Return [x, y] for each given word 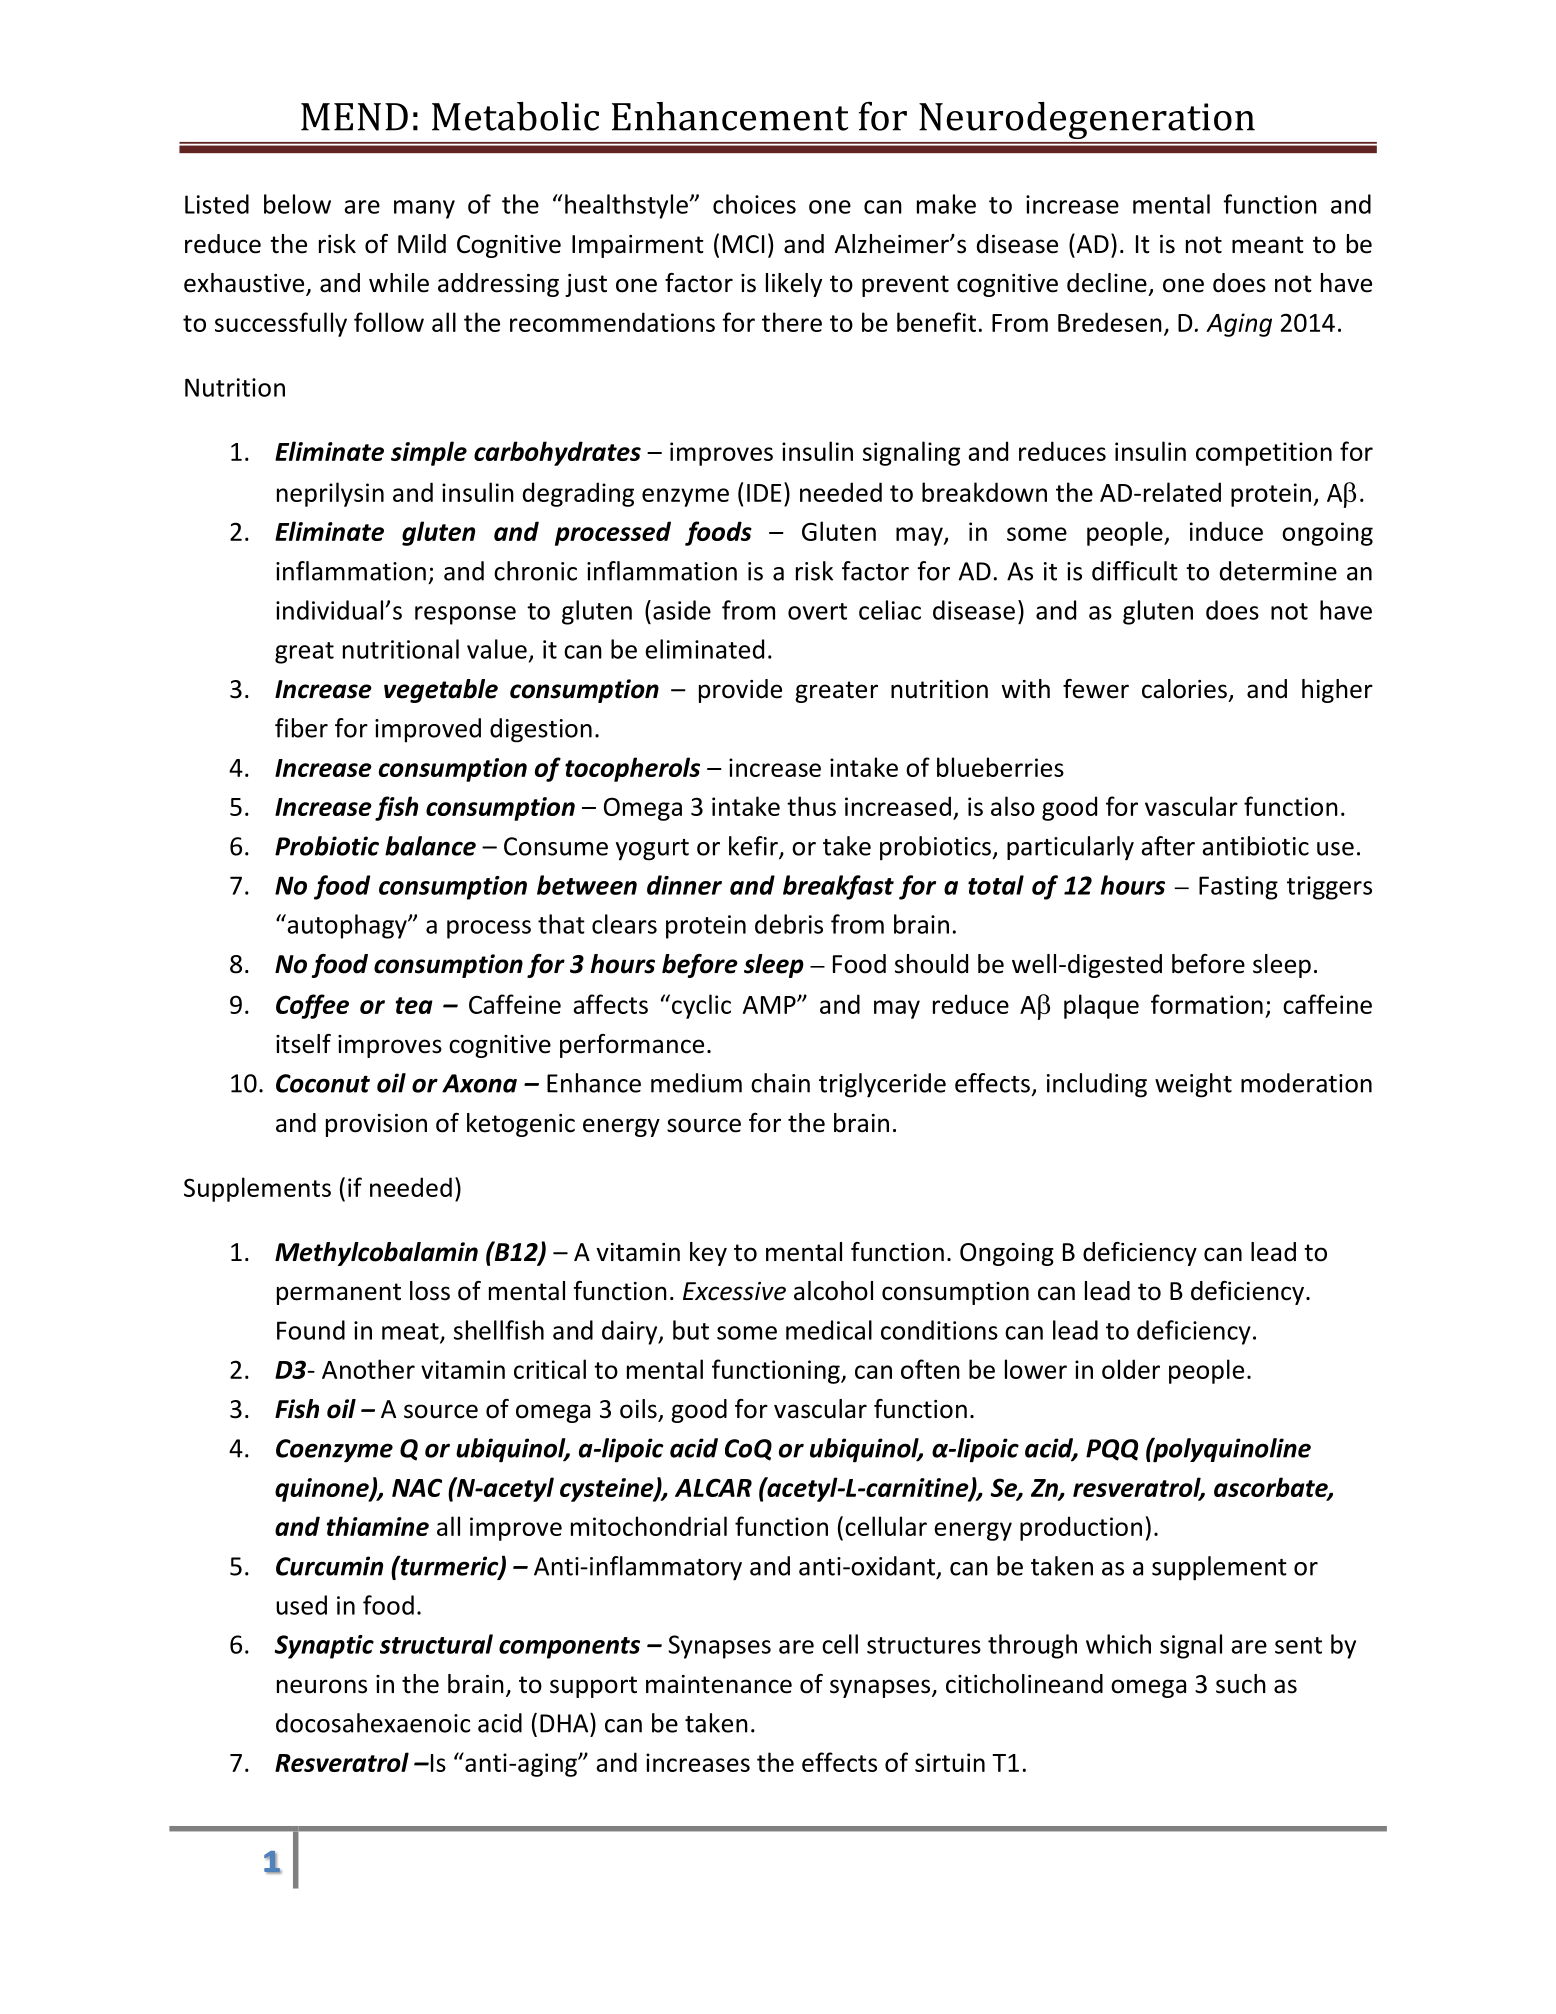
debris [789, 924]
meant [1268, 245]
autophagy [347, 926]
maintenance [719, 1684]
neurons [322, 1686]
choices [754, 204]
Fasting [1238, 888]
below [297, 204]
